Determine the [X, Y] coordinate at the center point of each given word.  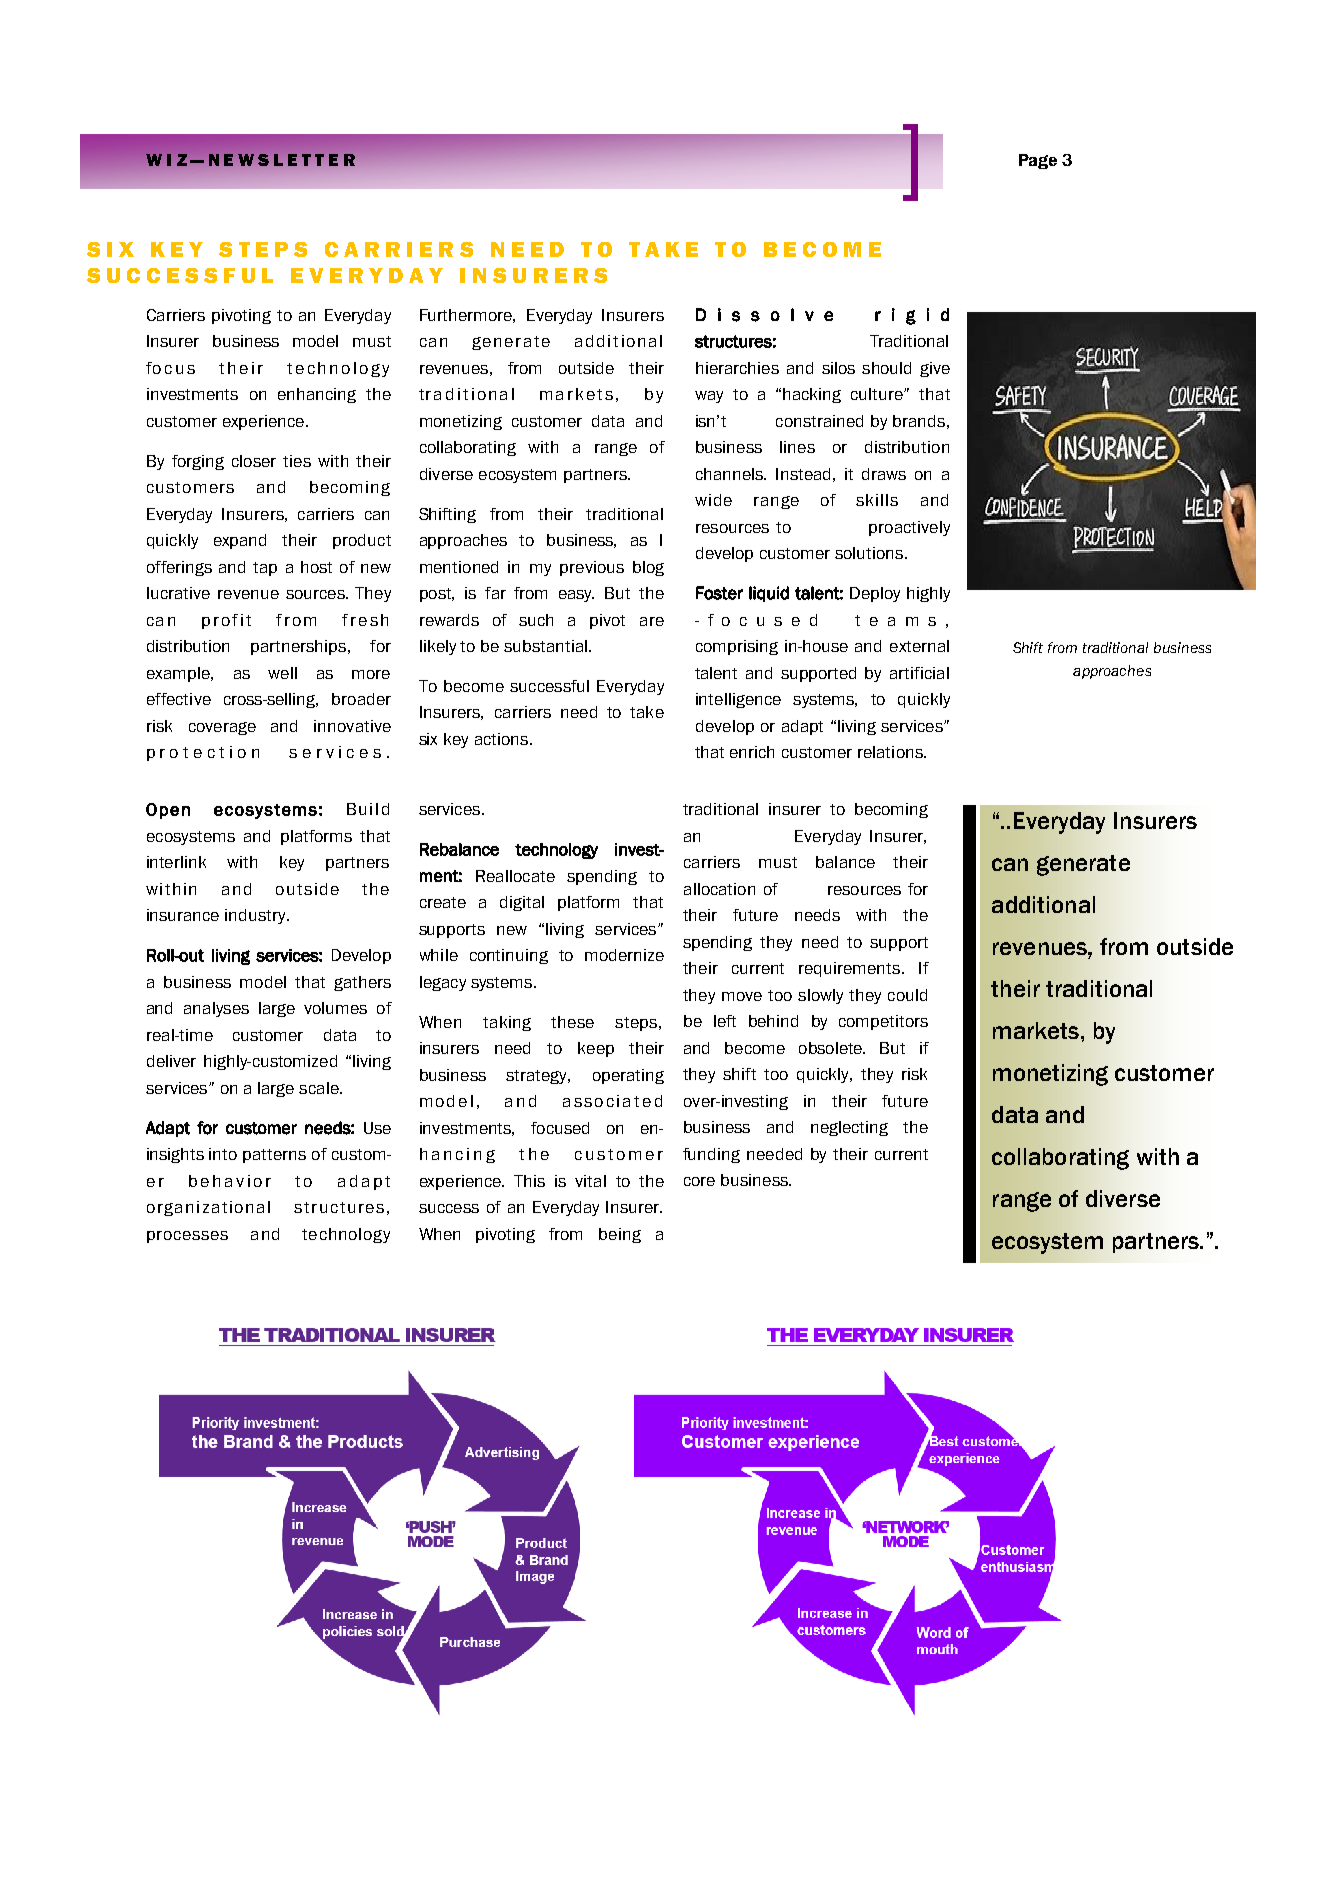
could [907, 995]
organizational [208, 1208]
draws [884, 474]
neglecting [849, 1128]
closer [254, 461]
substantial [545, 646]
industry [256, 916]
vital [590, 1181]
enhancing [317, 395]
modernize [624, 955]
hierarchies [737, 368]
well [282, 673]
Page [1038, 161]
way [709, 397]
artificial [919, 673]
